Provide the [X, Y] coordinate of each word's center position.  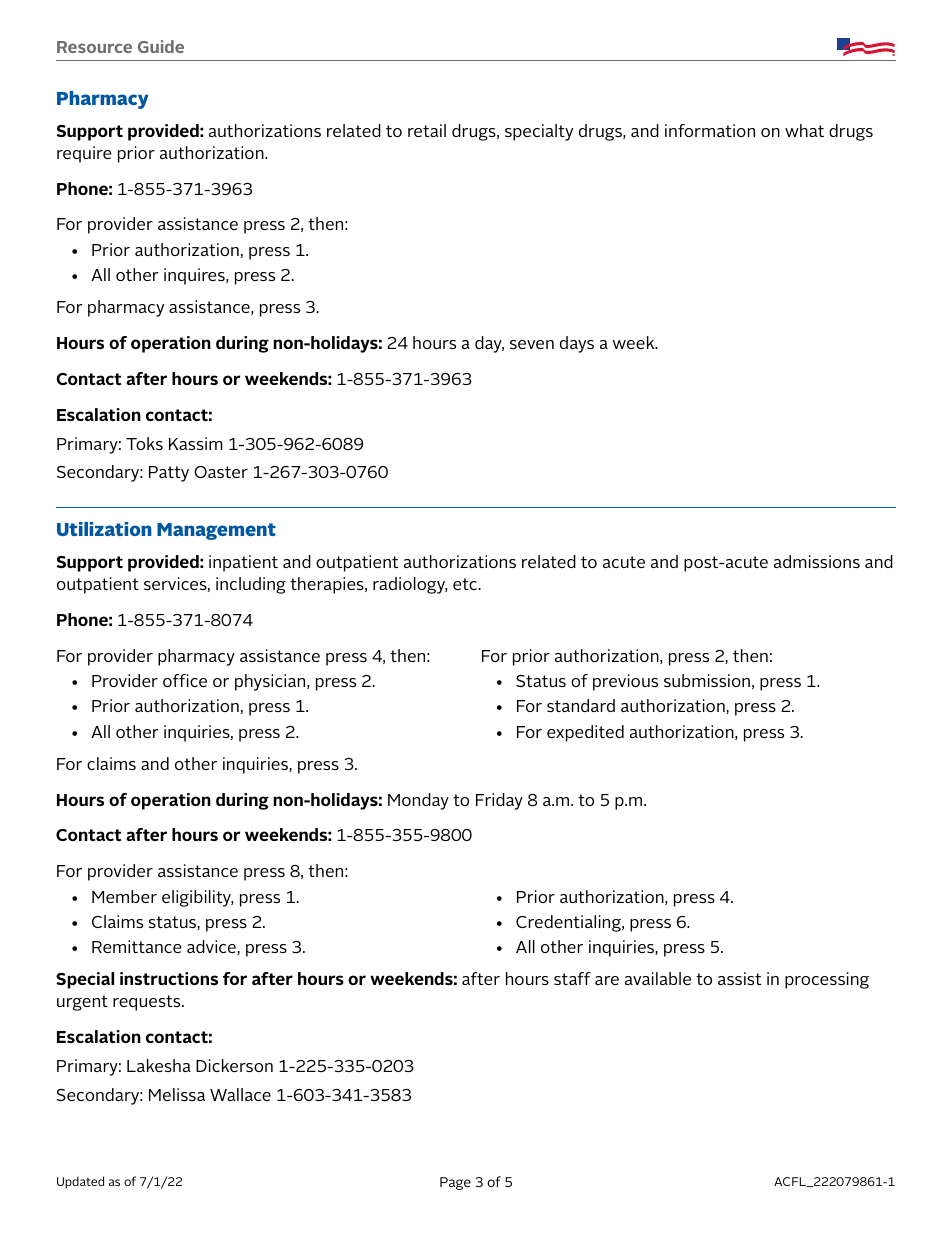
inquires [195, 276]
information [710, 130]
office [185, 680]
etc [466, 584]
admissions [817, 561]
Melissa [177, 1094]
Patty [169, 474]
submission [707, 680]
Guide [161, 46]
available [658, 978]
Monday [418, 801]
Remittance [137, 946]
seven [532, 344]
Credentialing [569, 923]
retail [427, 130]
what [804, 130]
